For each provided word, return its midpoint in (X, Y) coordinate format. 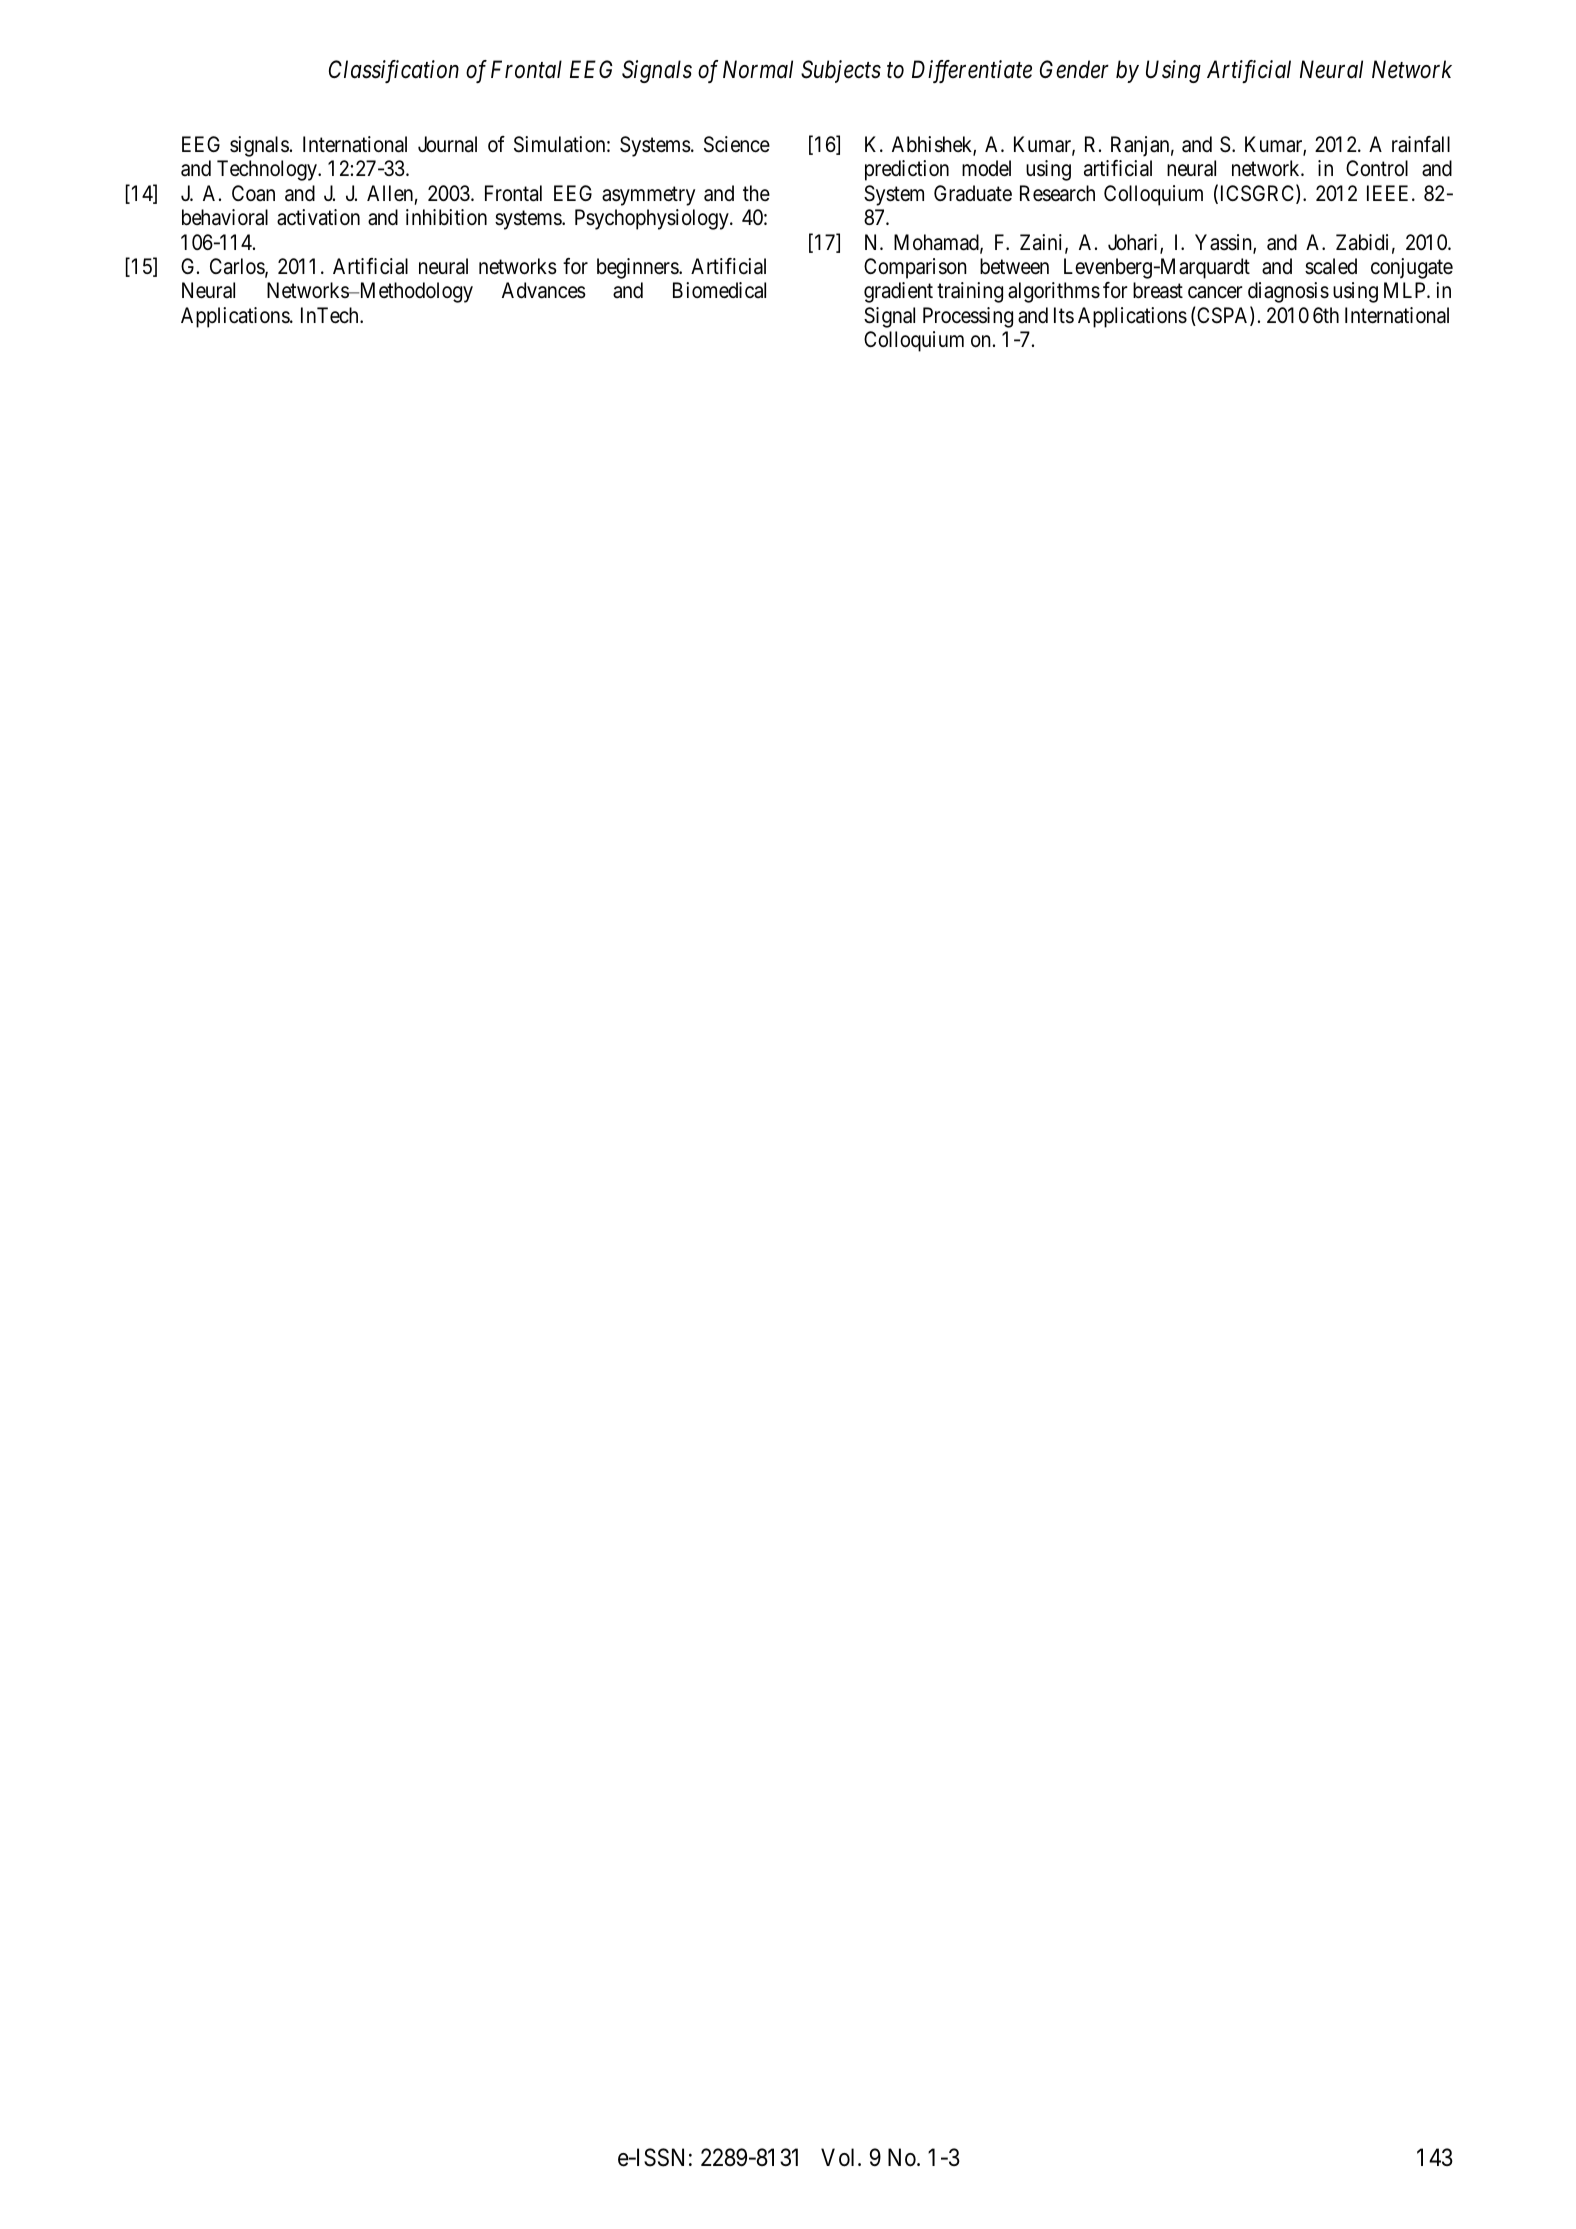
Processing (968, 317)
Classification (394, 71)
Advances (544, 290)
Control (1377, 168)
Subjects (841, 71)
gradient (898, 292)
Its (1064, 315)
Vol (840, 2157)
